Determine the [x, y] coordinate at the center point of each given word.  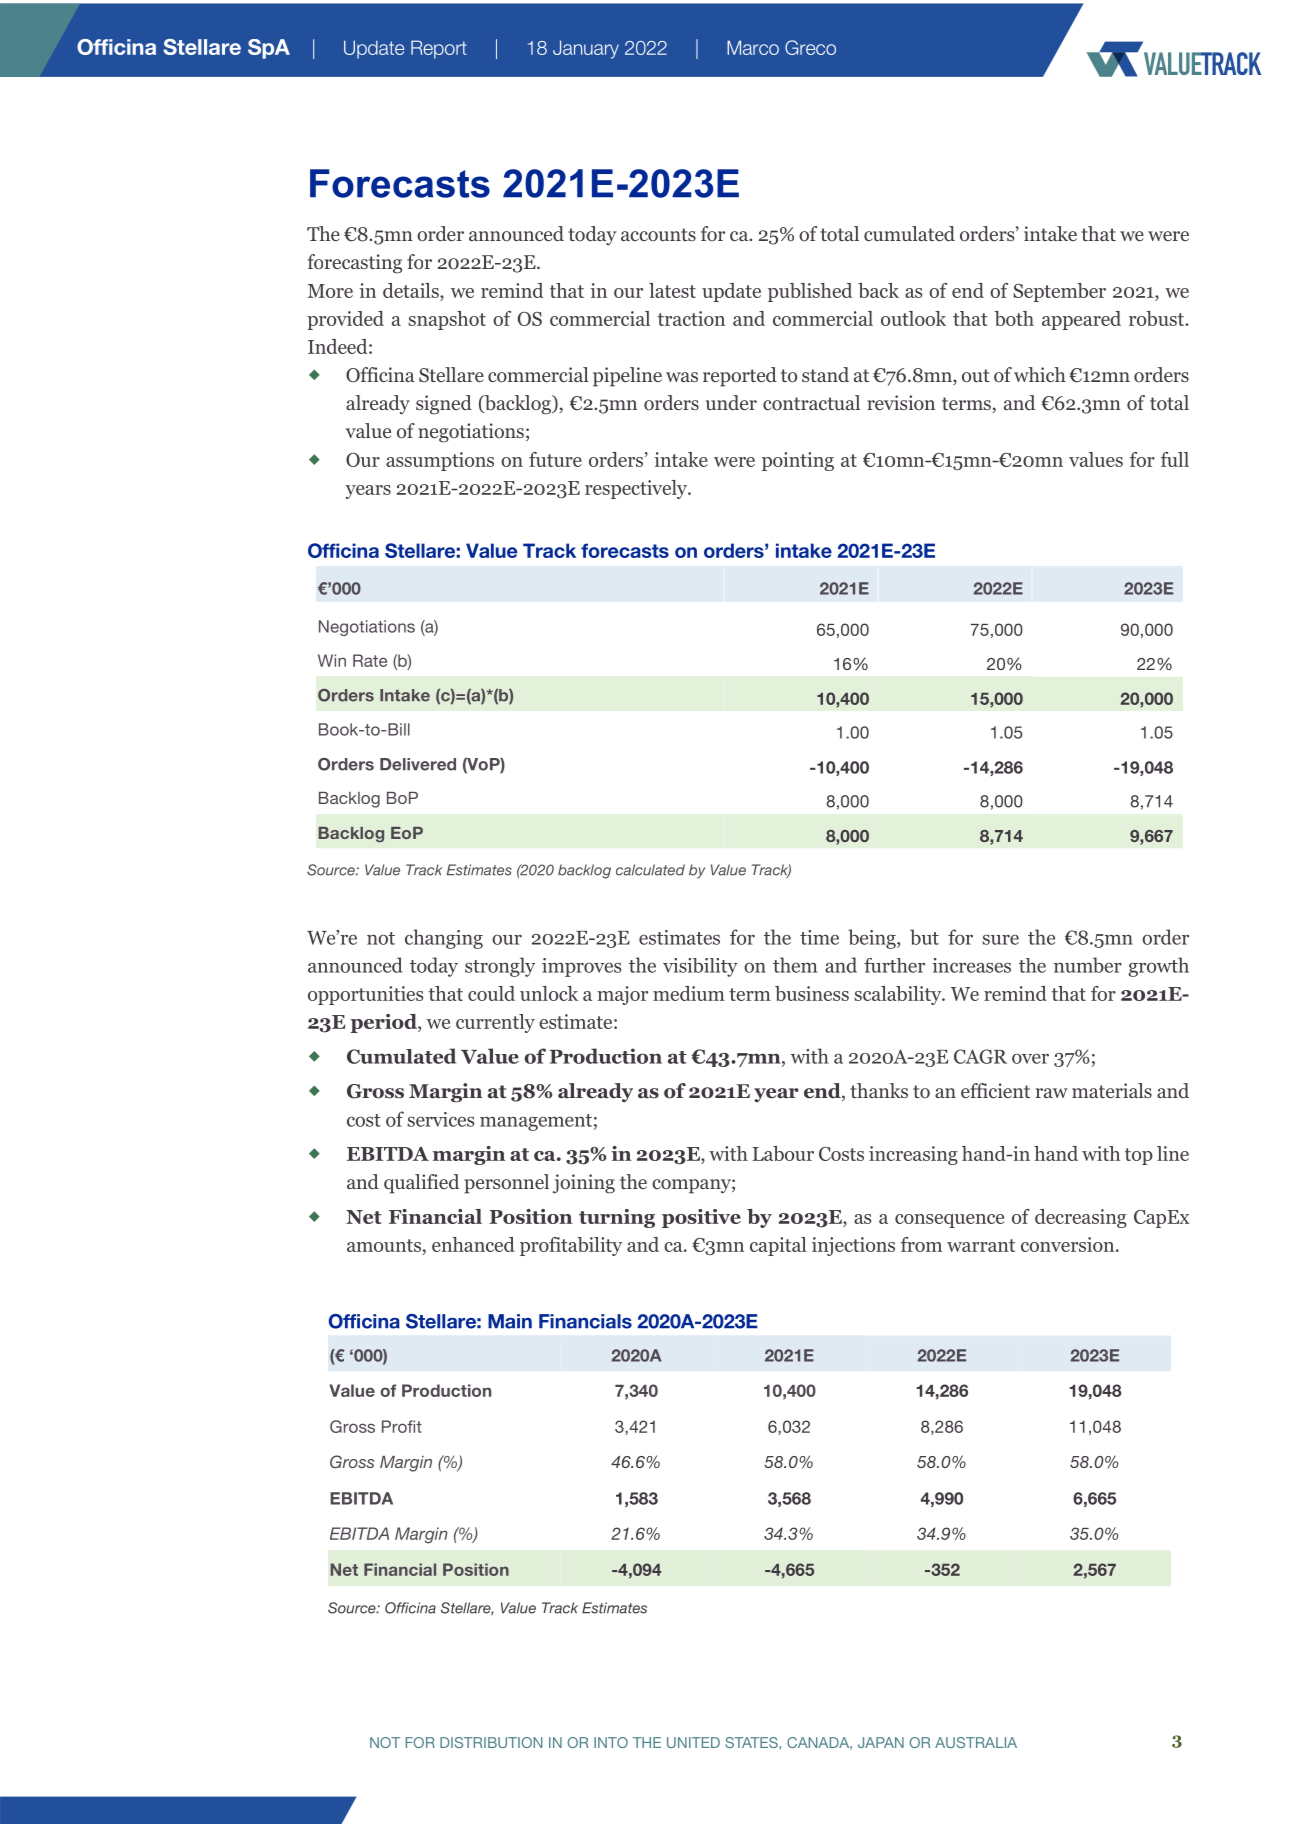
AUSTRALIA [976, 1742]
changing [444, 939]
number [1088, 965]
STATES [752, 1742]
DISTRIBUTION [491, 1742]
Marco [753, 47]
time [819, 937]
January [586, 49]
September [1059, 292]
